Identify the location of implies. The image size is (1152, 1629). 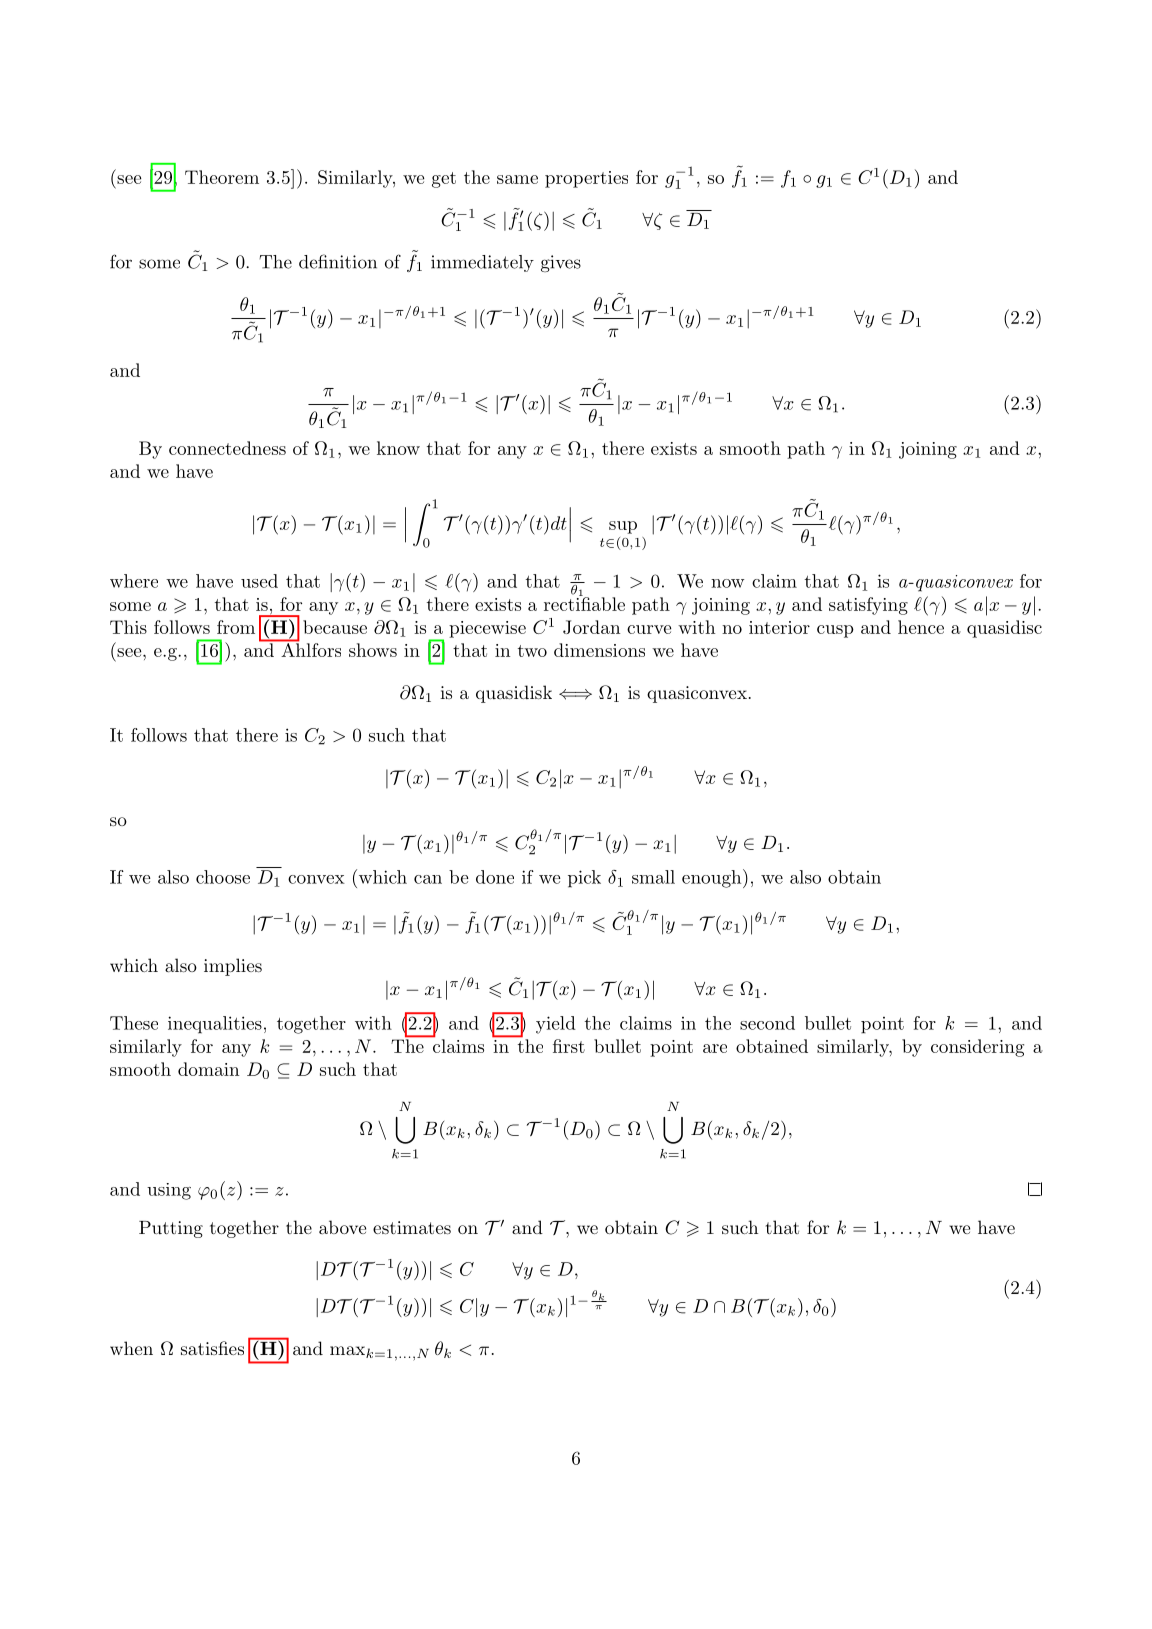
(233, 967).
